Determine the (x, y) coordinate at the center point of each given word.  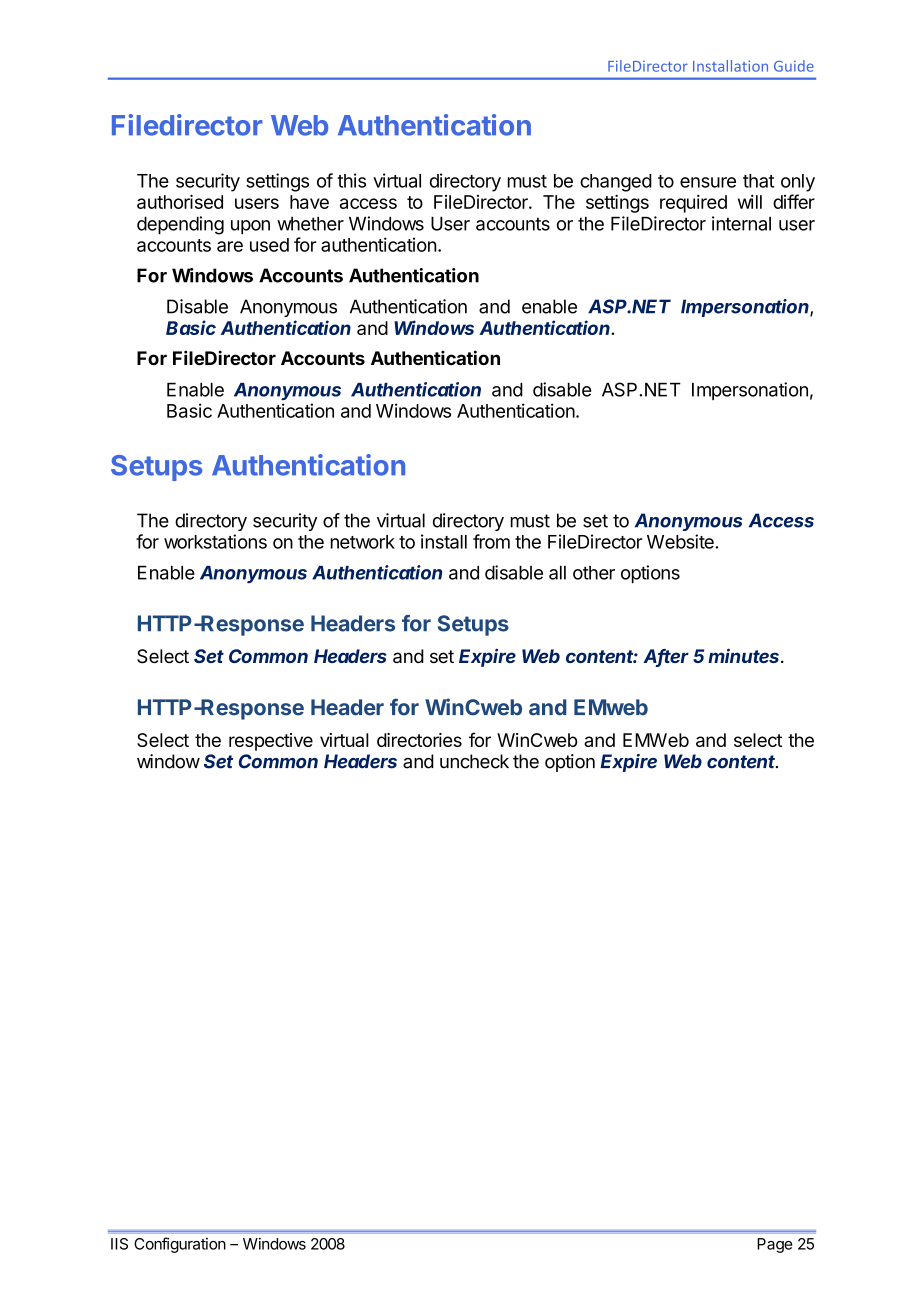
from (491, 541)
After (666, 657)
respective (271, 742)
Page (774, 1245)
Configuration (180, 1245)
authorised (180, 201)
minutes (745, 655)
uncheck (474, 761)
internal (741, 223)
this (351, 180)
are (230, 246)
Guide (794, 66)
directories (419, 740)
